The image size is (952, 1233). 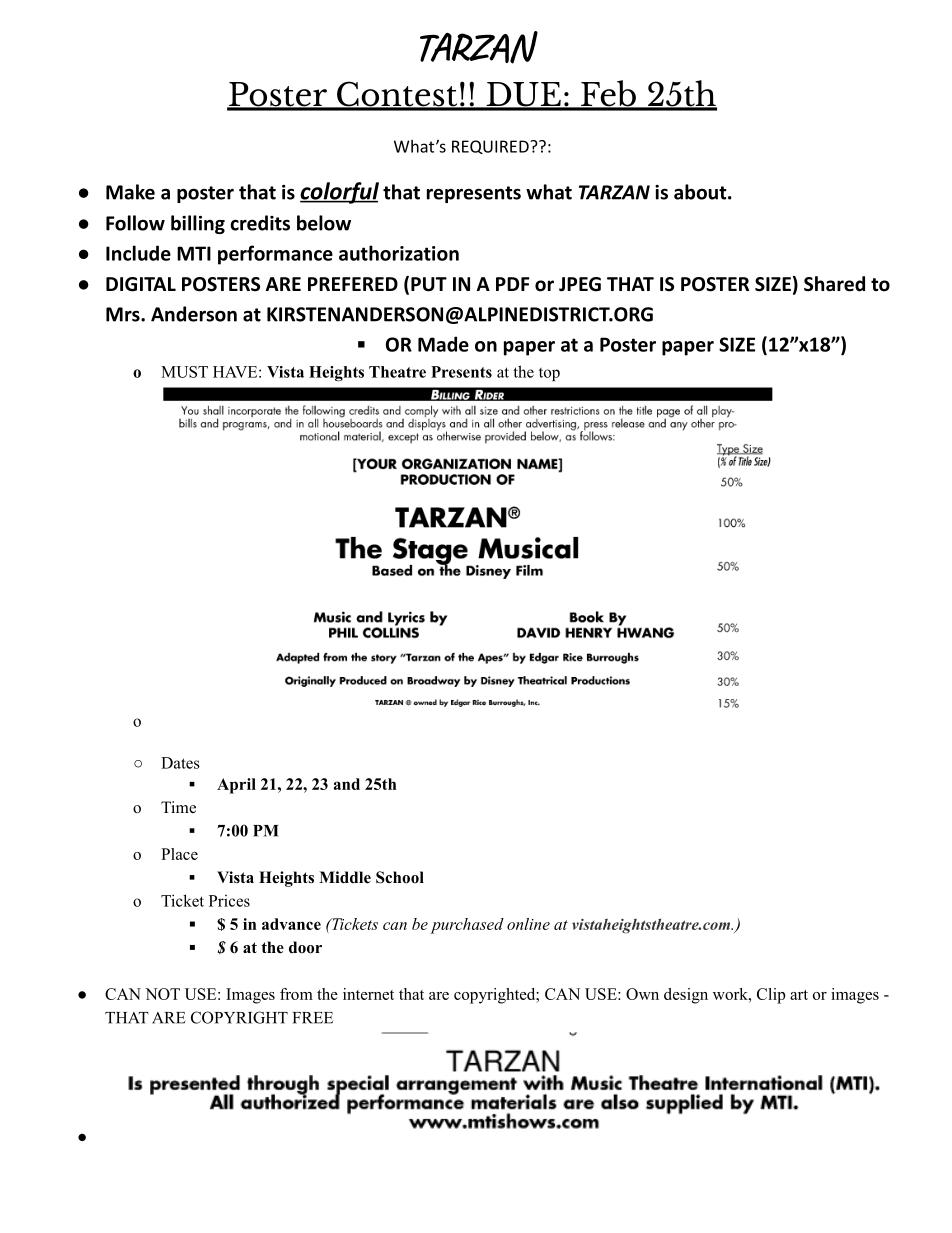 What do you see at coordinates (771, 996) in the screenshot?
I see `Clip` at bounding box center [771, 996].
